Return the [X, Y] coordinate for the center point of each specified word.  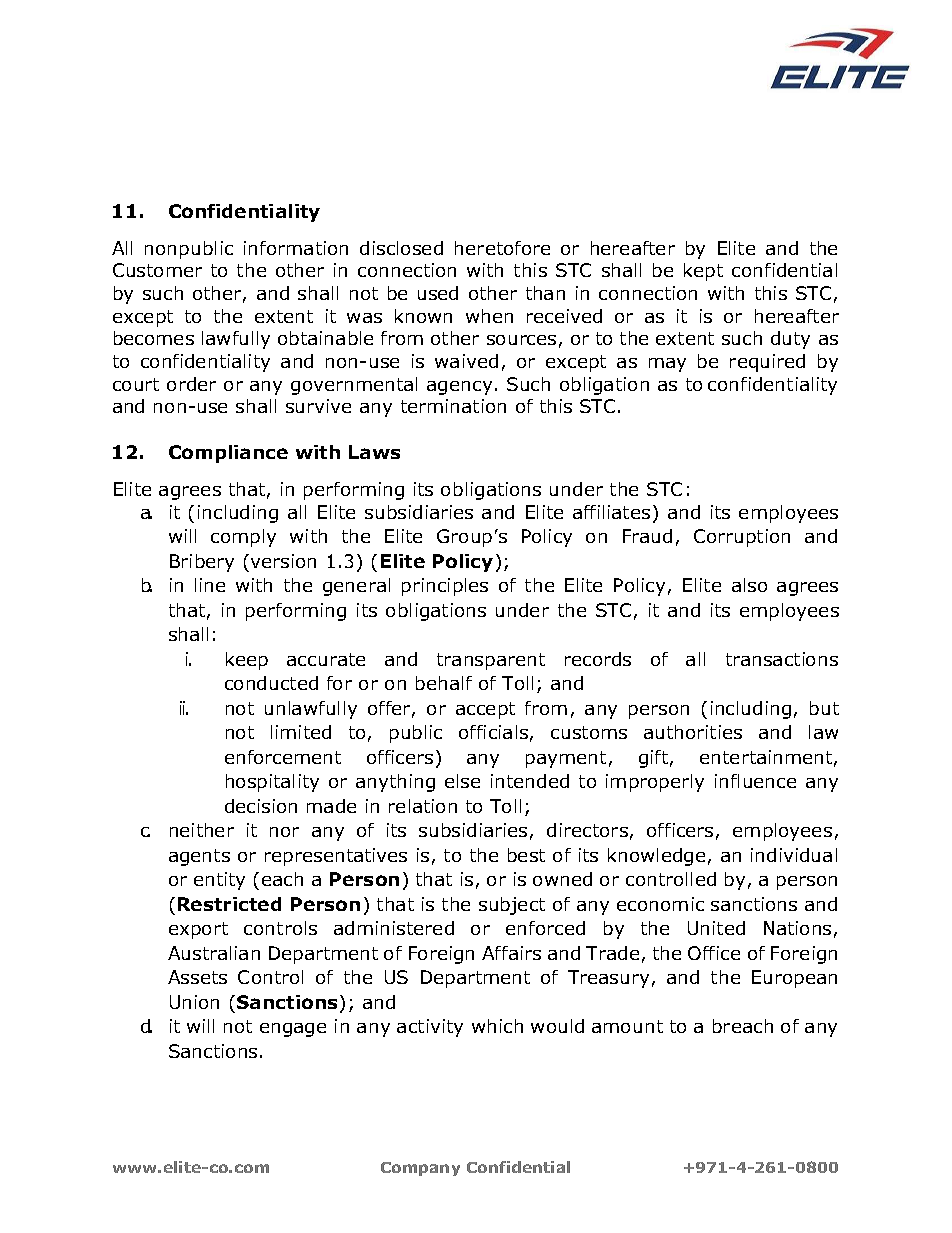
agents [199, 857]
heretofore [502, 248]
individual [794, 855]
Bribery [202, 563]
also [749, 585]
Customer [157, 270]
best [526, 855]
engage [293, 1030]
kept [703, 272]
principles [445, 587]
